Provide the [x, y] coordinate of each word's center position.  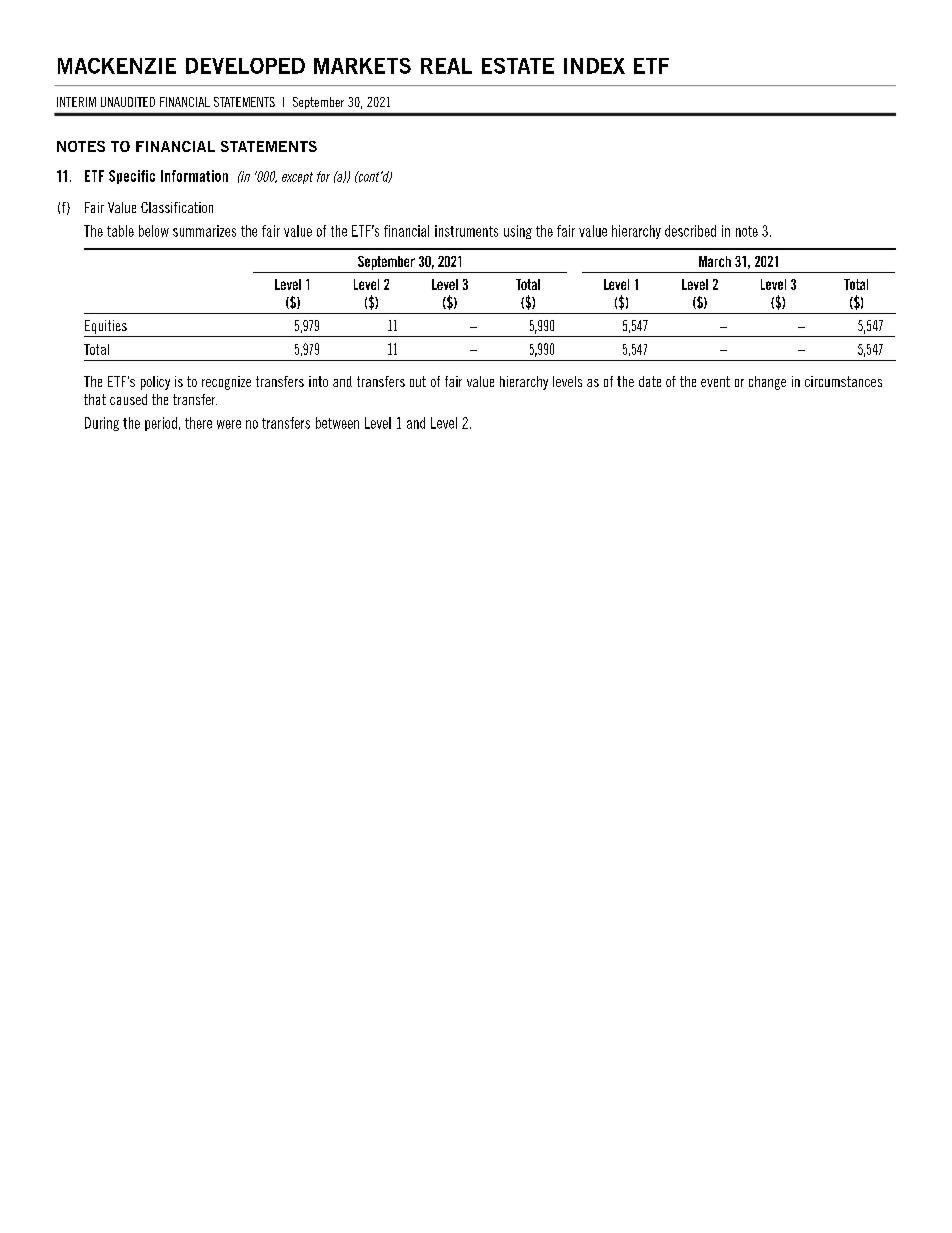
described [690, 231]
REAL [446, 66]
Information [194, 176]
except [297, 178]
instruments [466, 231]
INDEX [594, 66]
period [161, 424]
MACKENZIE [117, 66]
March [715, 261]
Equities [106, 327]
